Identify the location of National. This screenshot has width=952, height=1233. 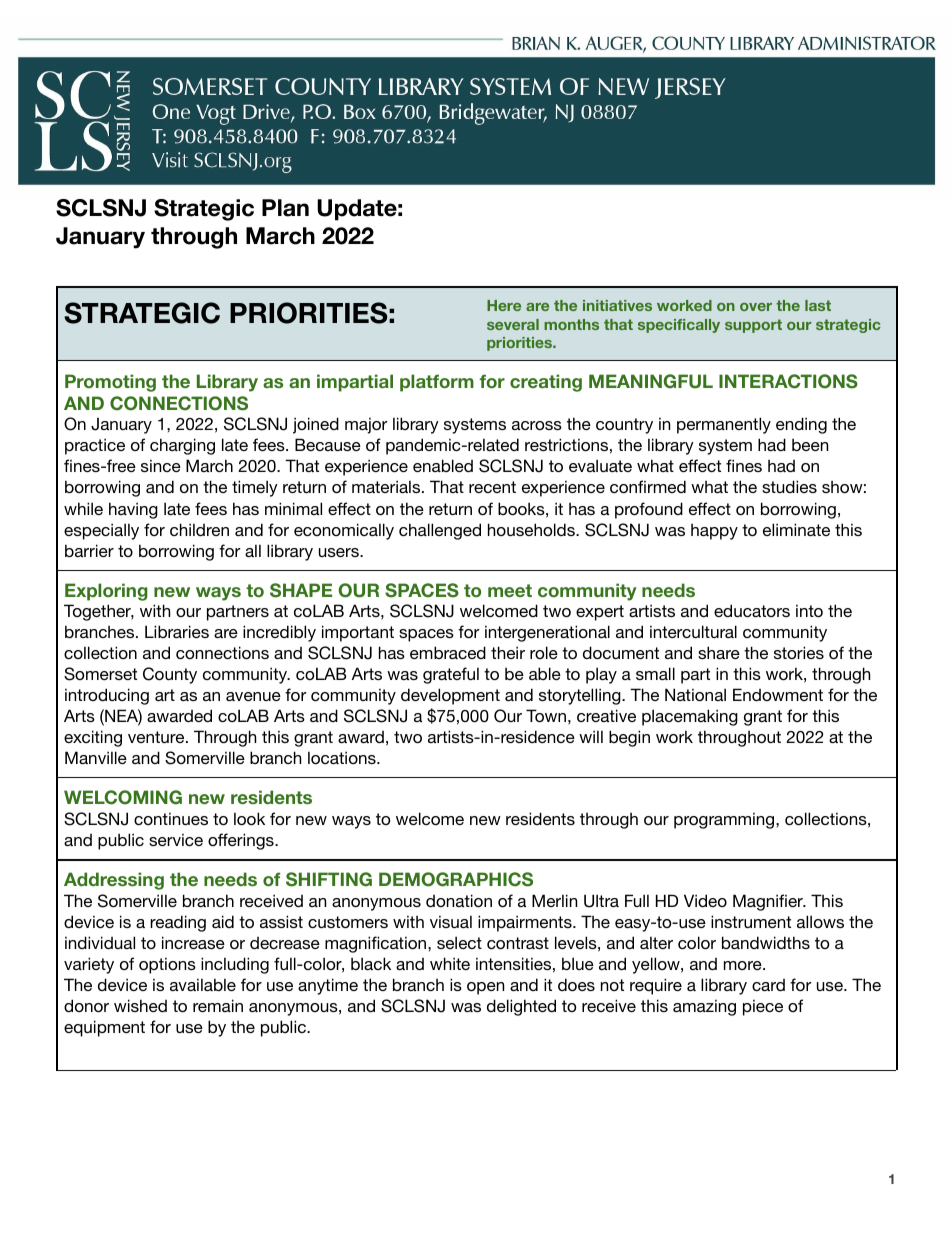
(695, 694).
